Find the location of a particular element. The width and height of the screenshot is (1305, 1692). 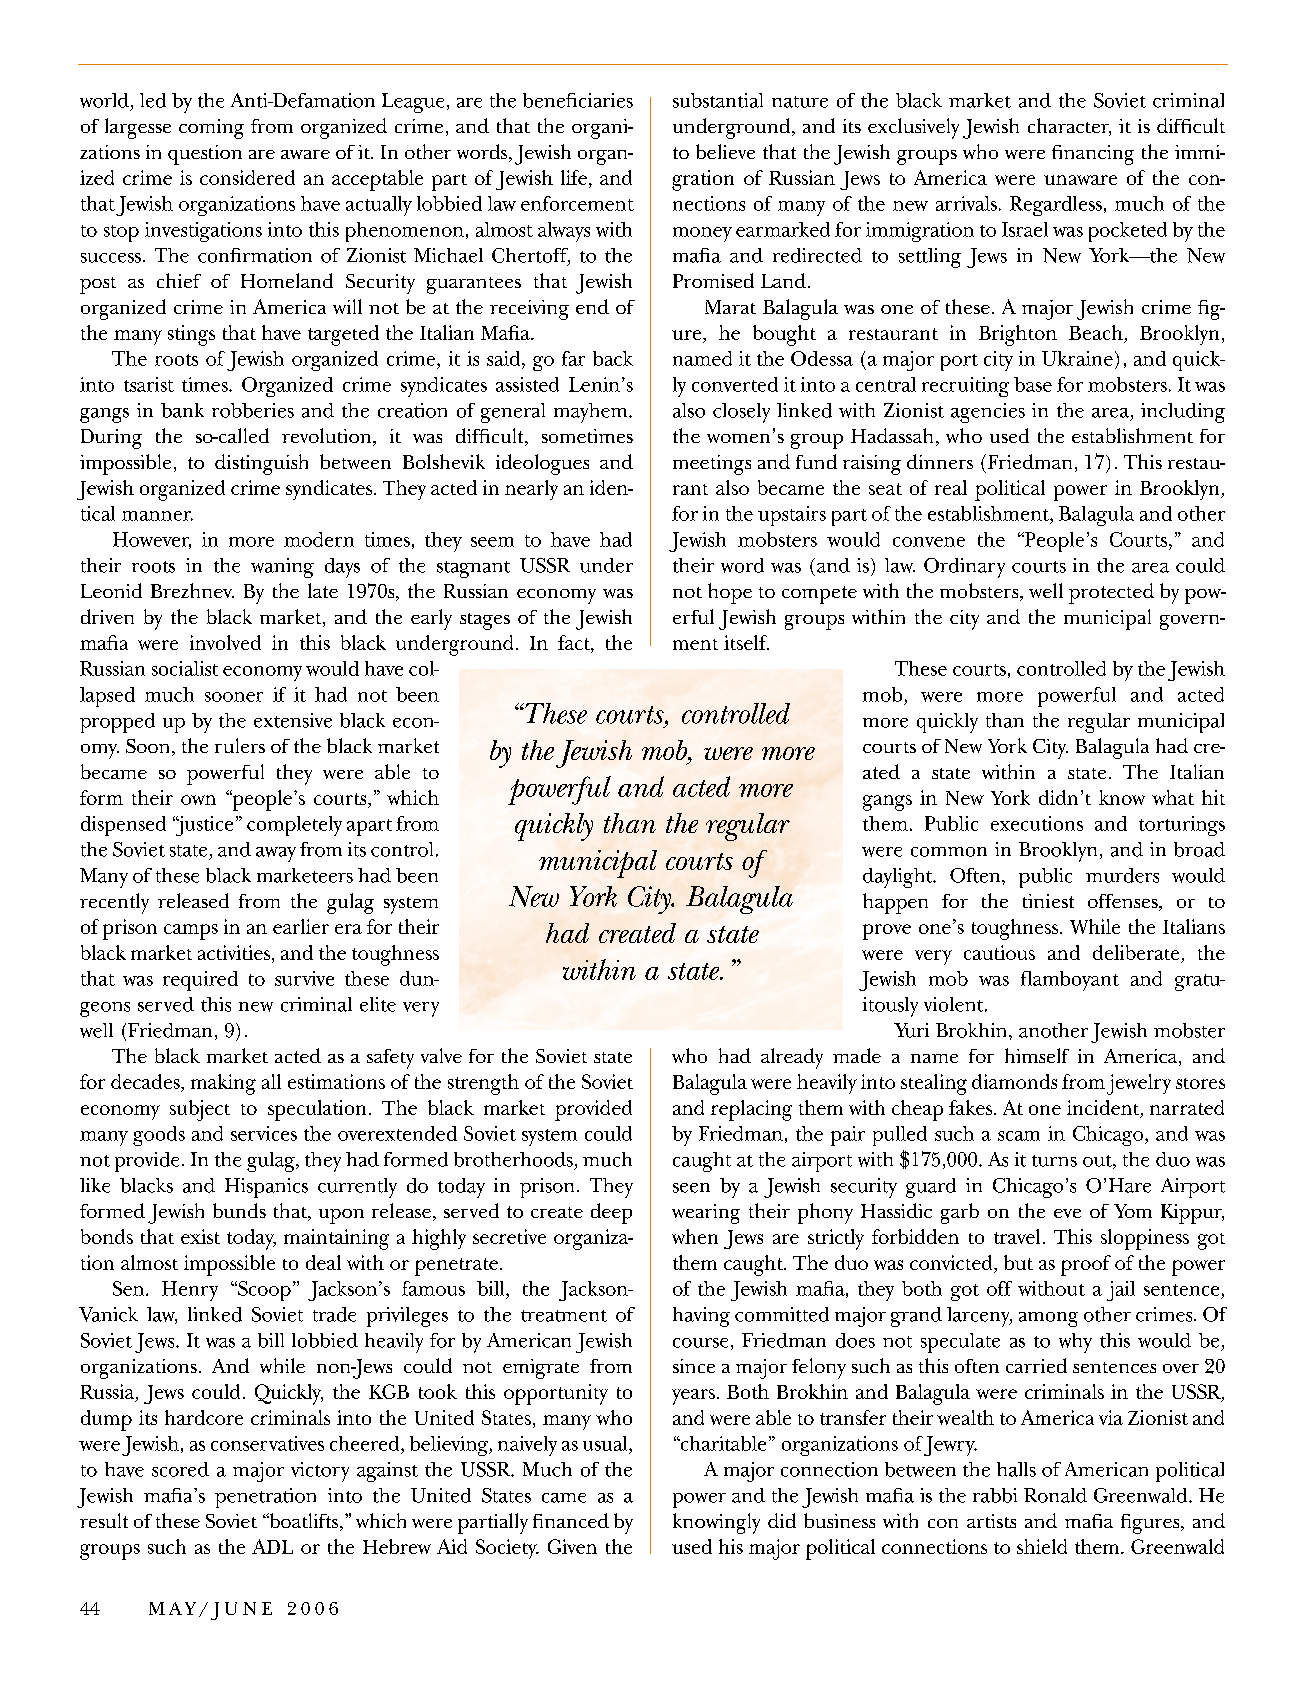

turns is located at coordinates (1054, 1161).
